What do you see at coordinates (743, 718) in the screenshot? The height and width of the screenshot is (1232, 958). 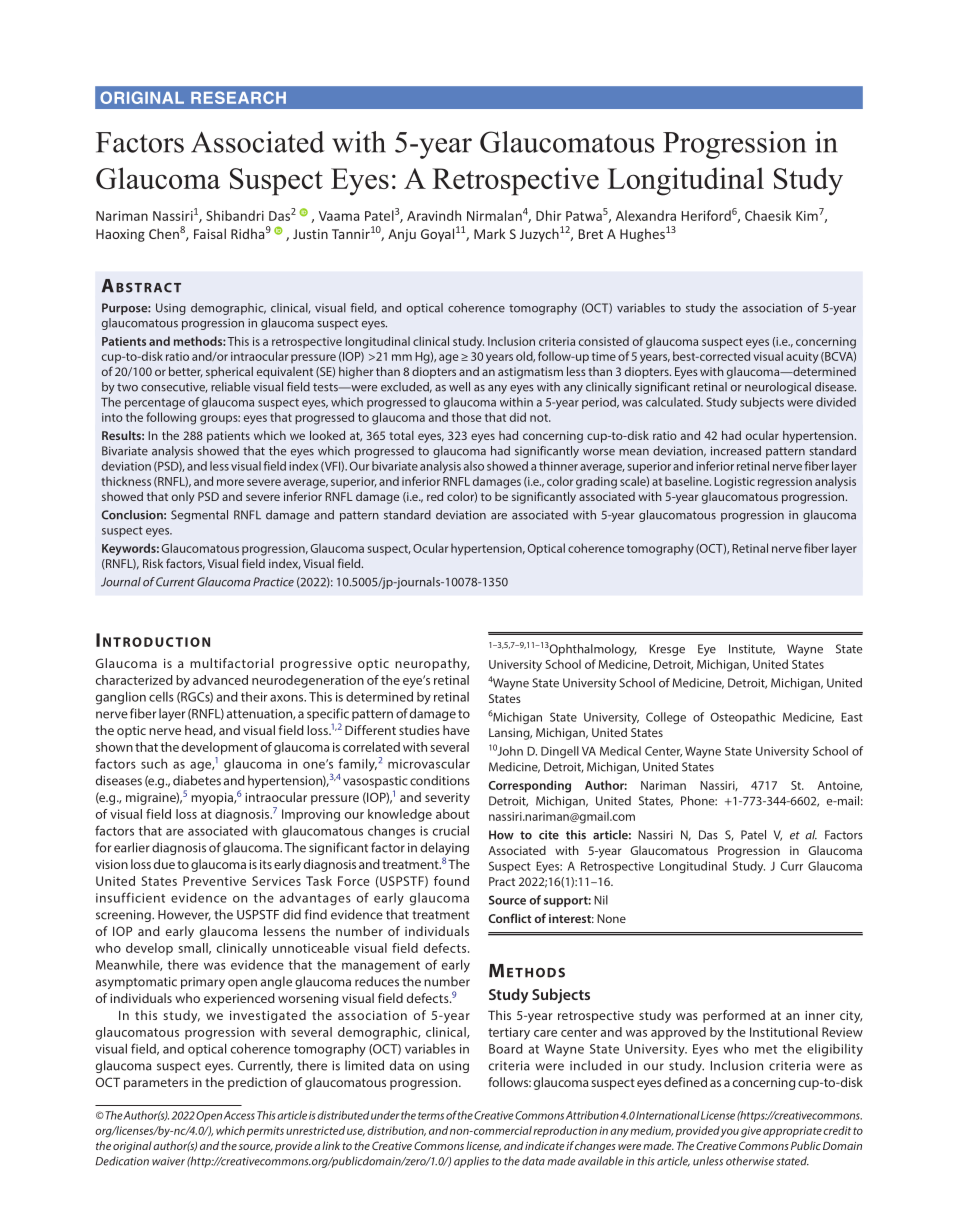 I see `Osteopathic` at bounding box center [743, 718].
